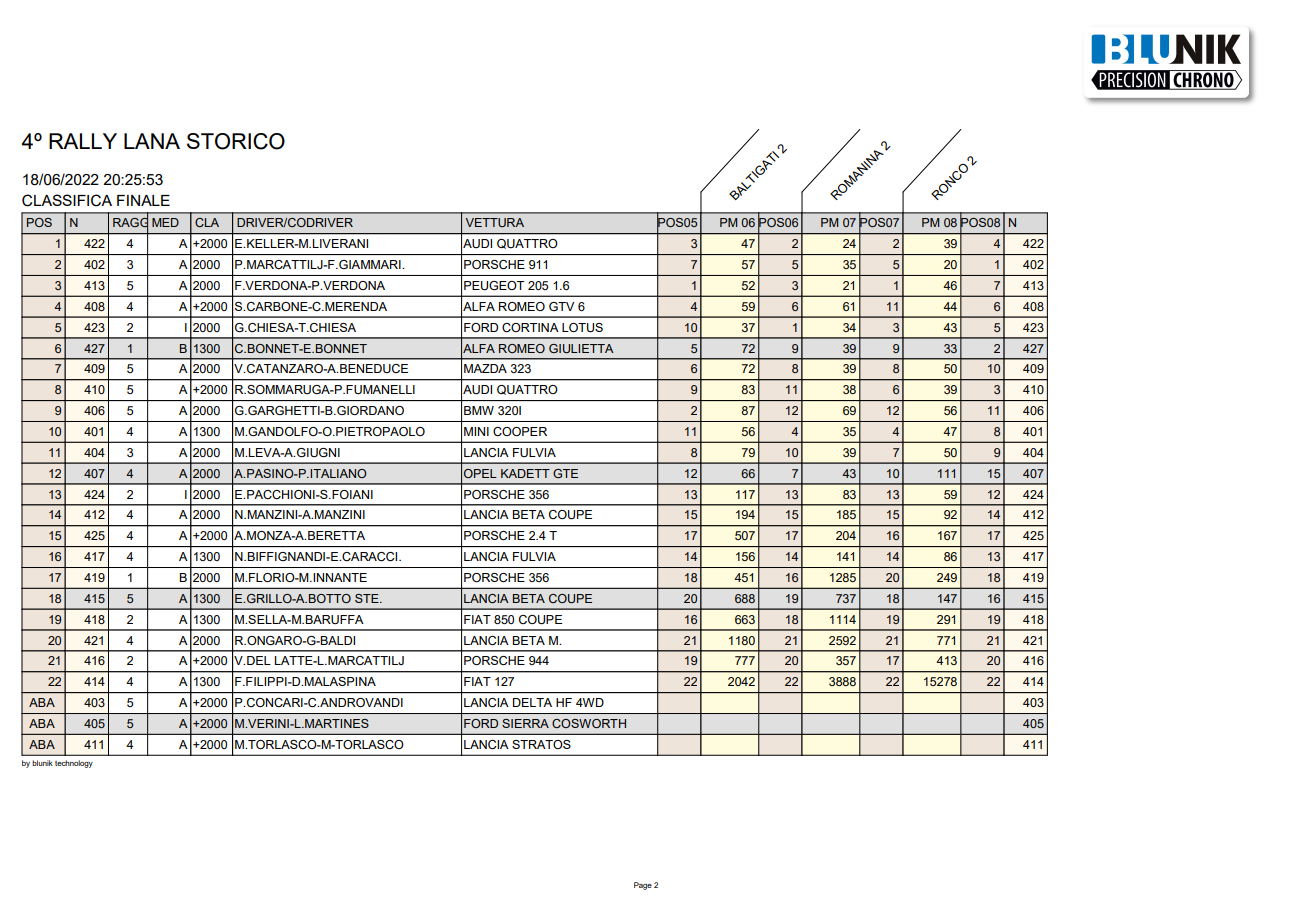 The width and height of the document is (1308, 924). Describe the element at coordinates (494, 286) in the document. I see `PEUGEOT` at that location.
